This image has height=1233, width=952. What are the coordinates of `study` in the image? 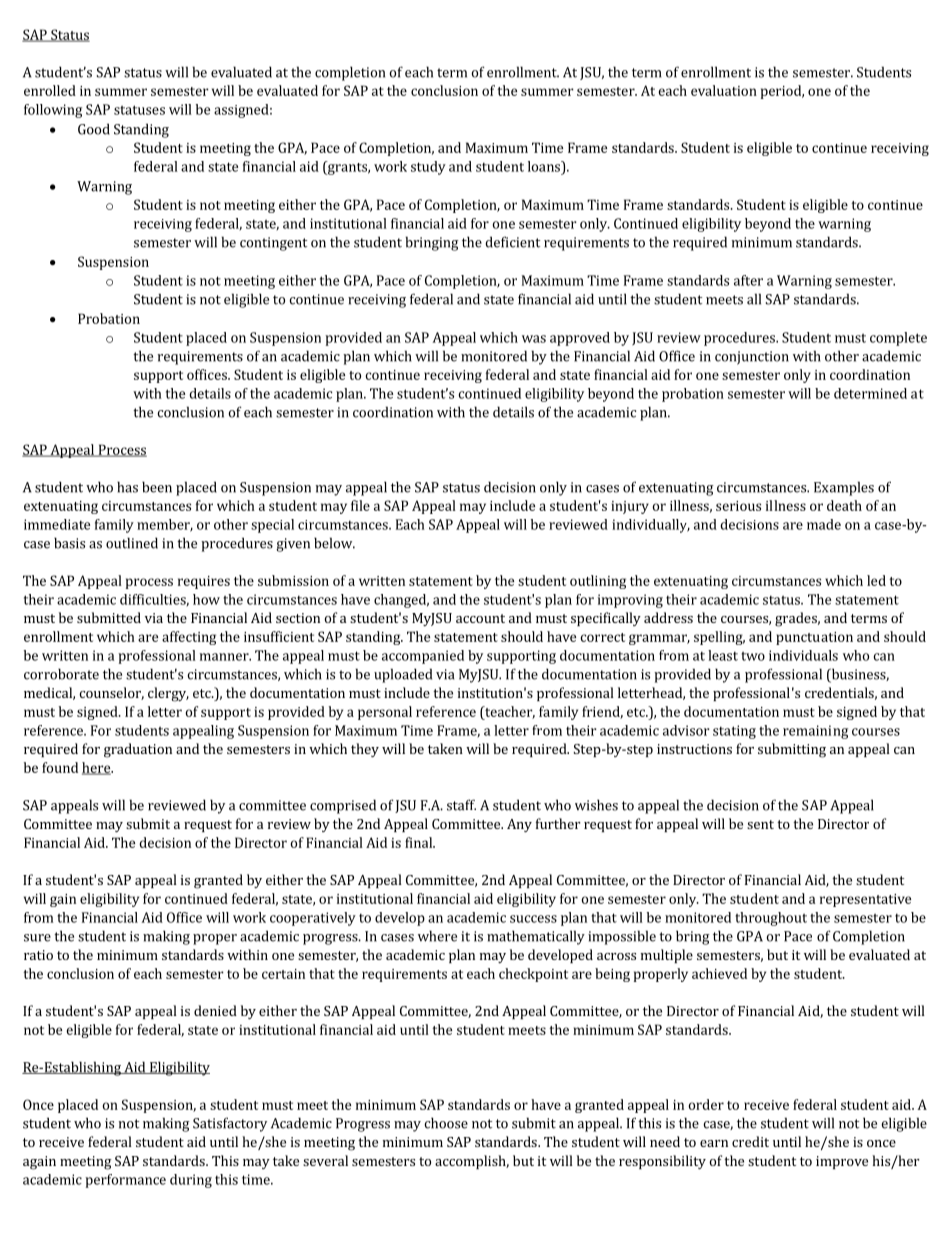 It's located at (428, 168).
